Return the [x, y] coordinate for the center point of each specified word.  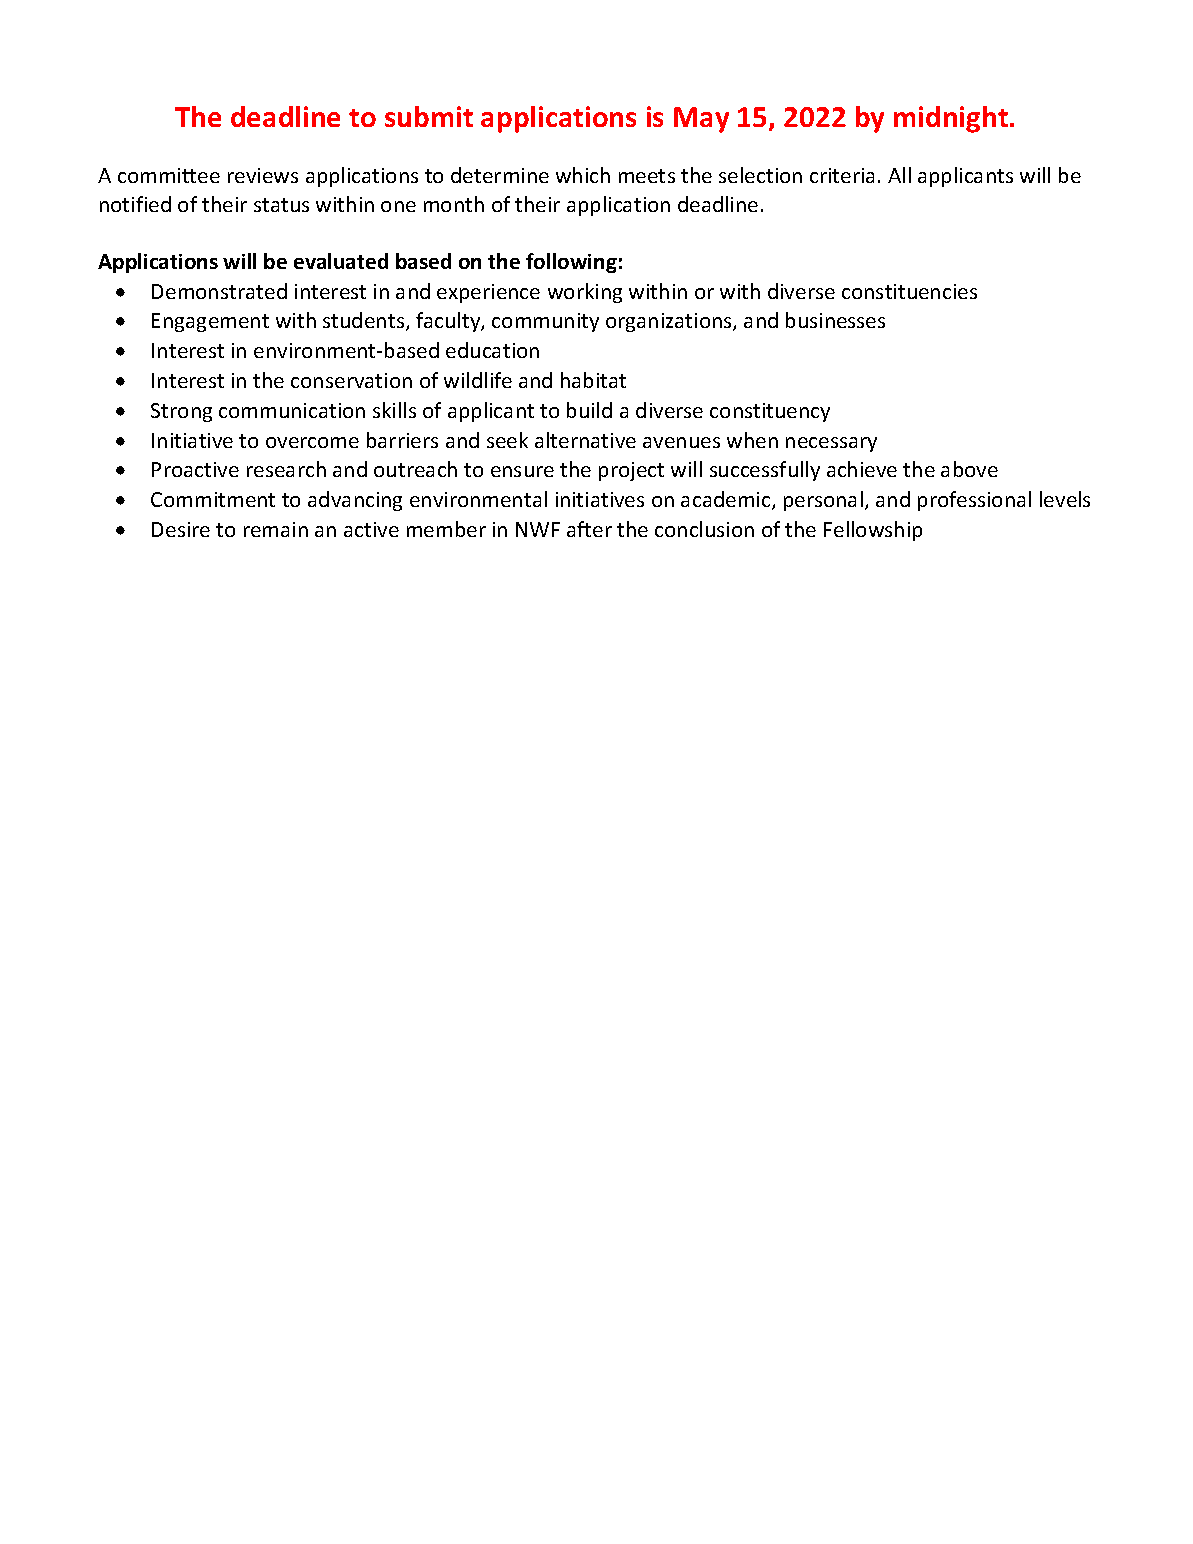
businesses [835, 320]
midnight [951, 119]
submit [429, 116]
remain [276, 529]
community [545, 322]
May [701, 120]
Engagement [210, 322]
